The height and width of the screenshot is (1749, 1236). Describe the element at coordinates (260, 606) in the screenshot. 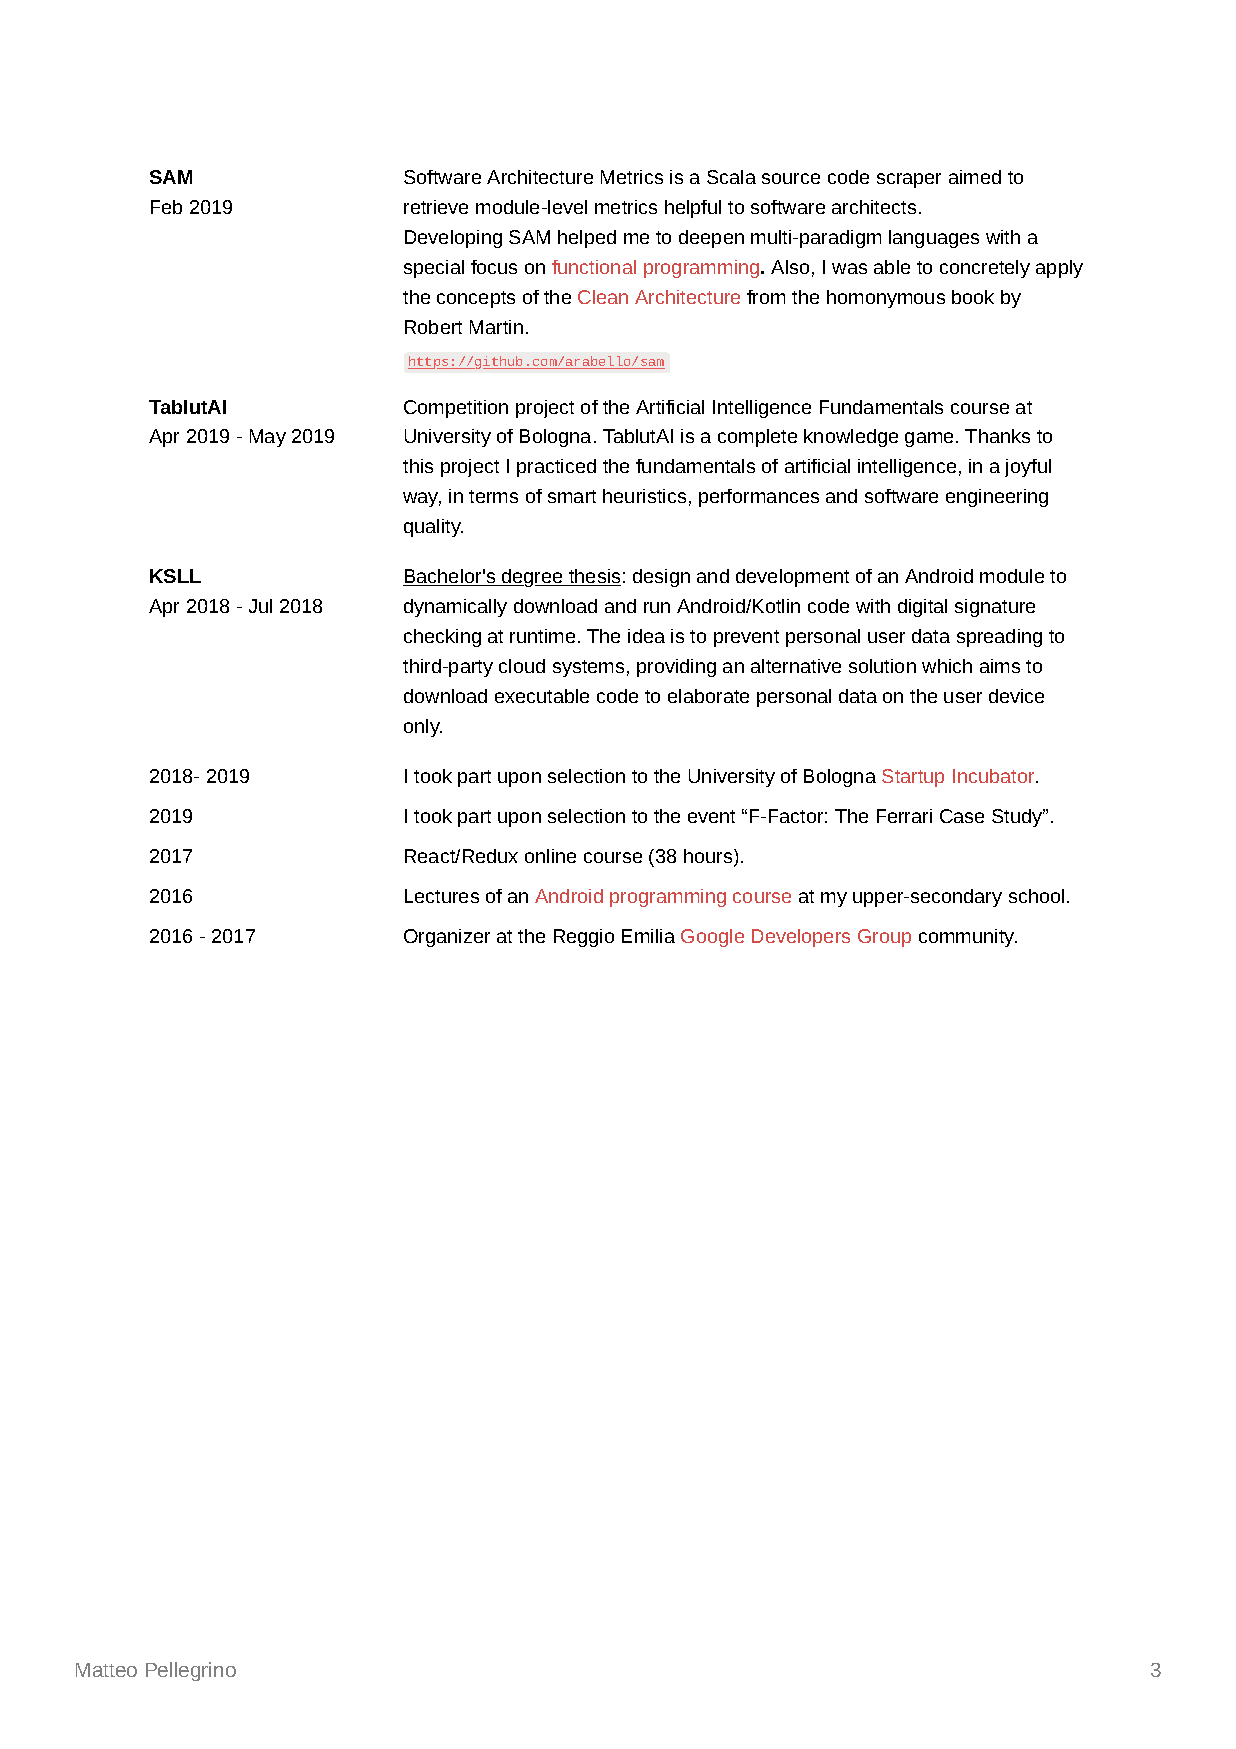

I see `Jul` at that location.
